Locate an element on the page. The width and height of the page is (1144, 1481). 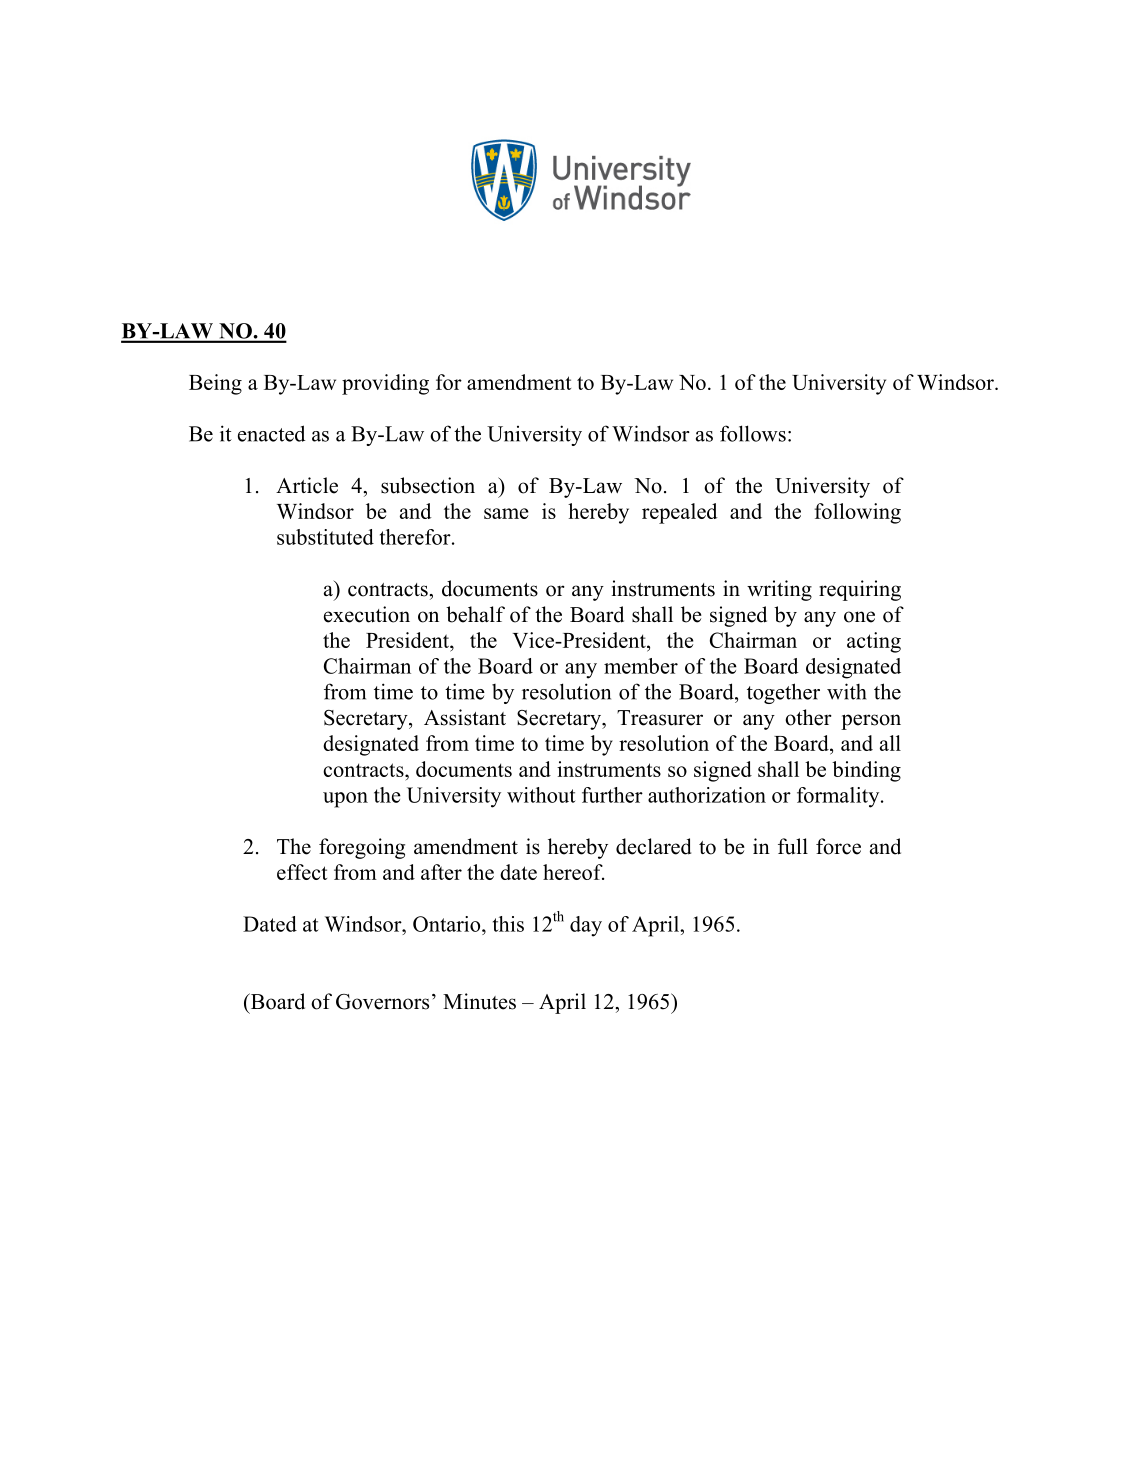
Minutes is located at coordinates (479, 1001).
